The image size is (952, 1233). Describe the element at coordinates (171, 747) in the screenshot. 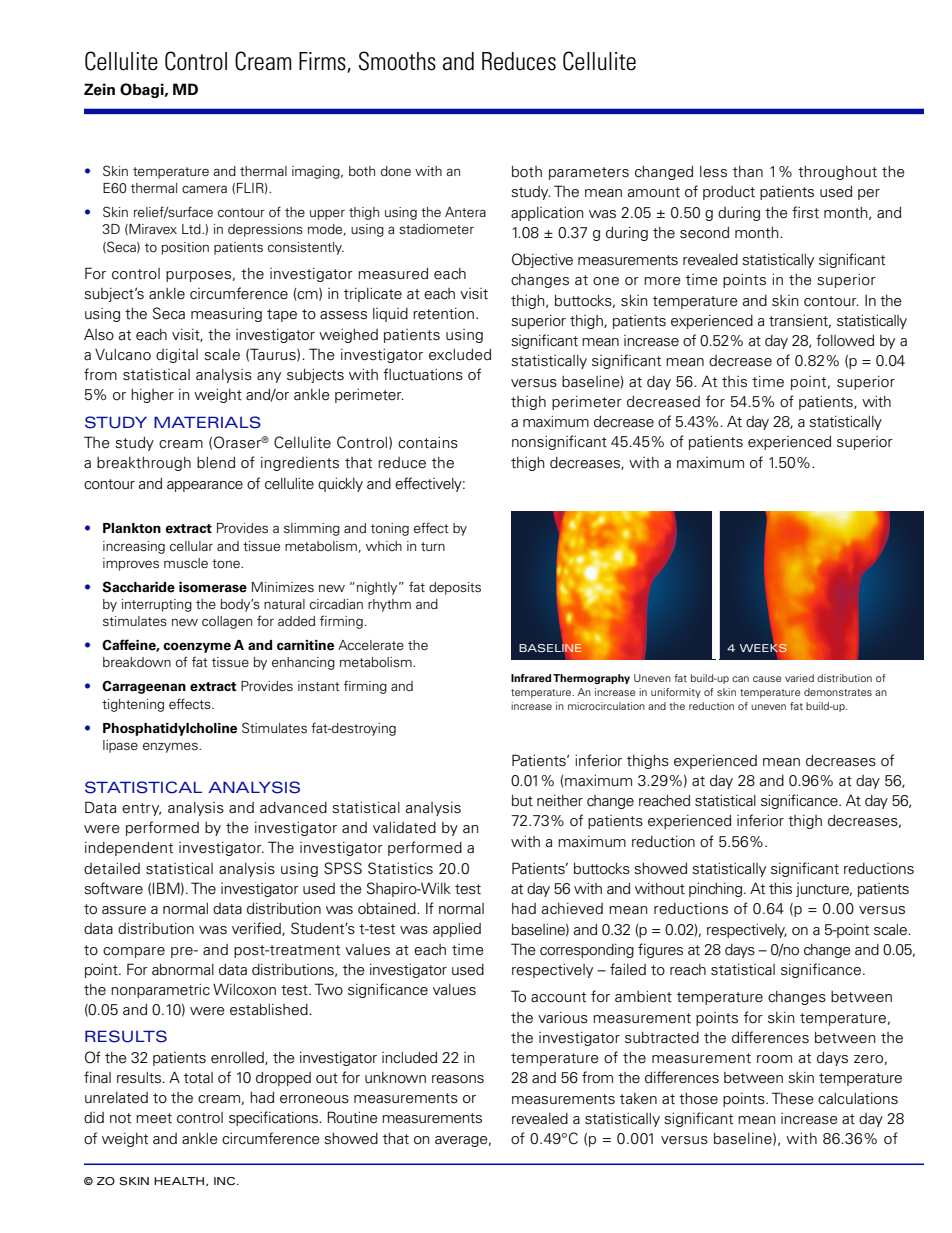

I see `enzymes` at that location.
